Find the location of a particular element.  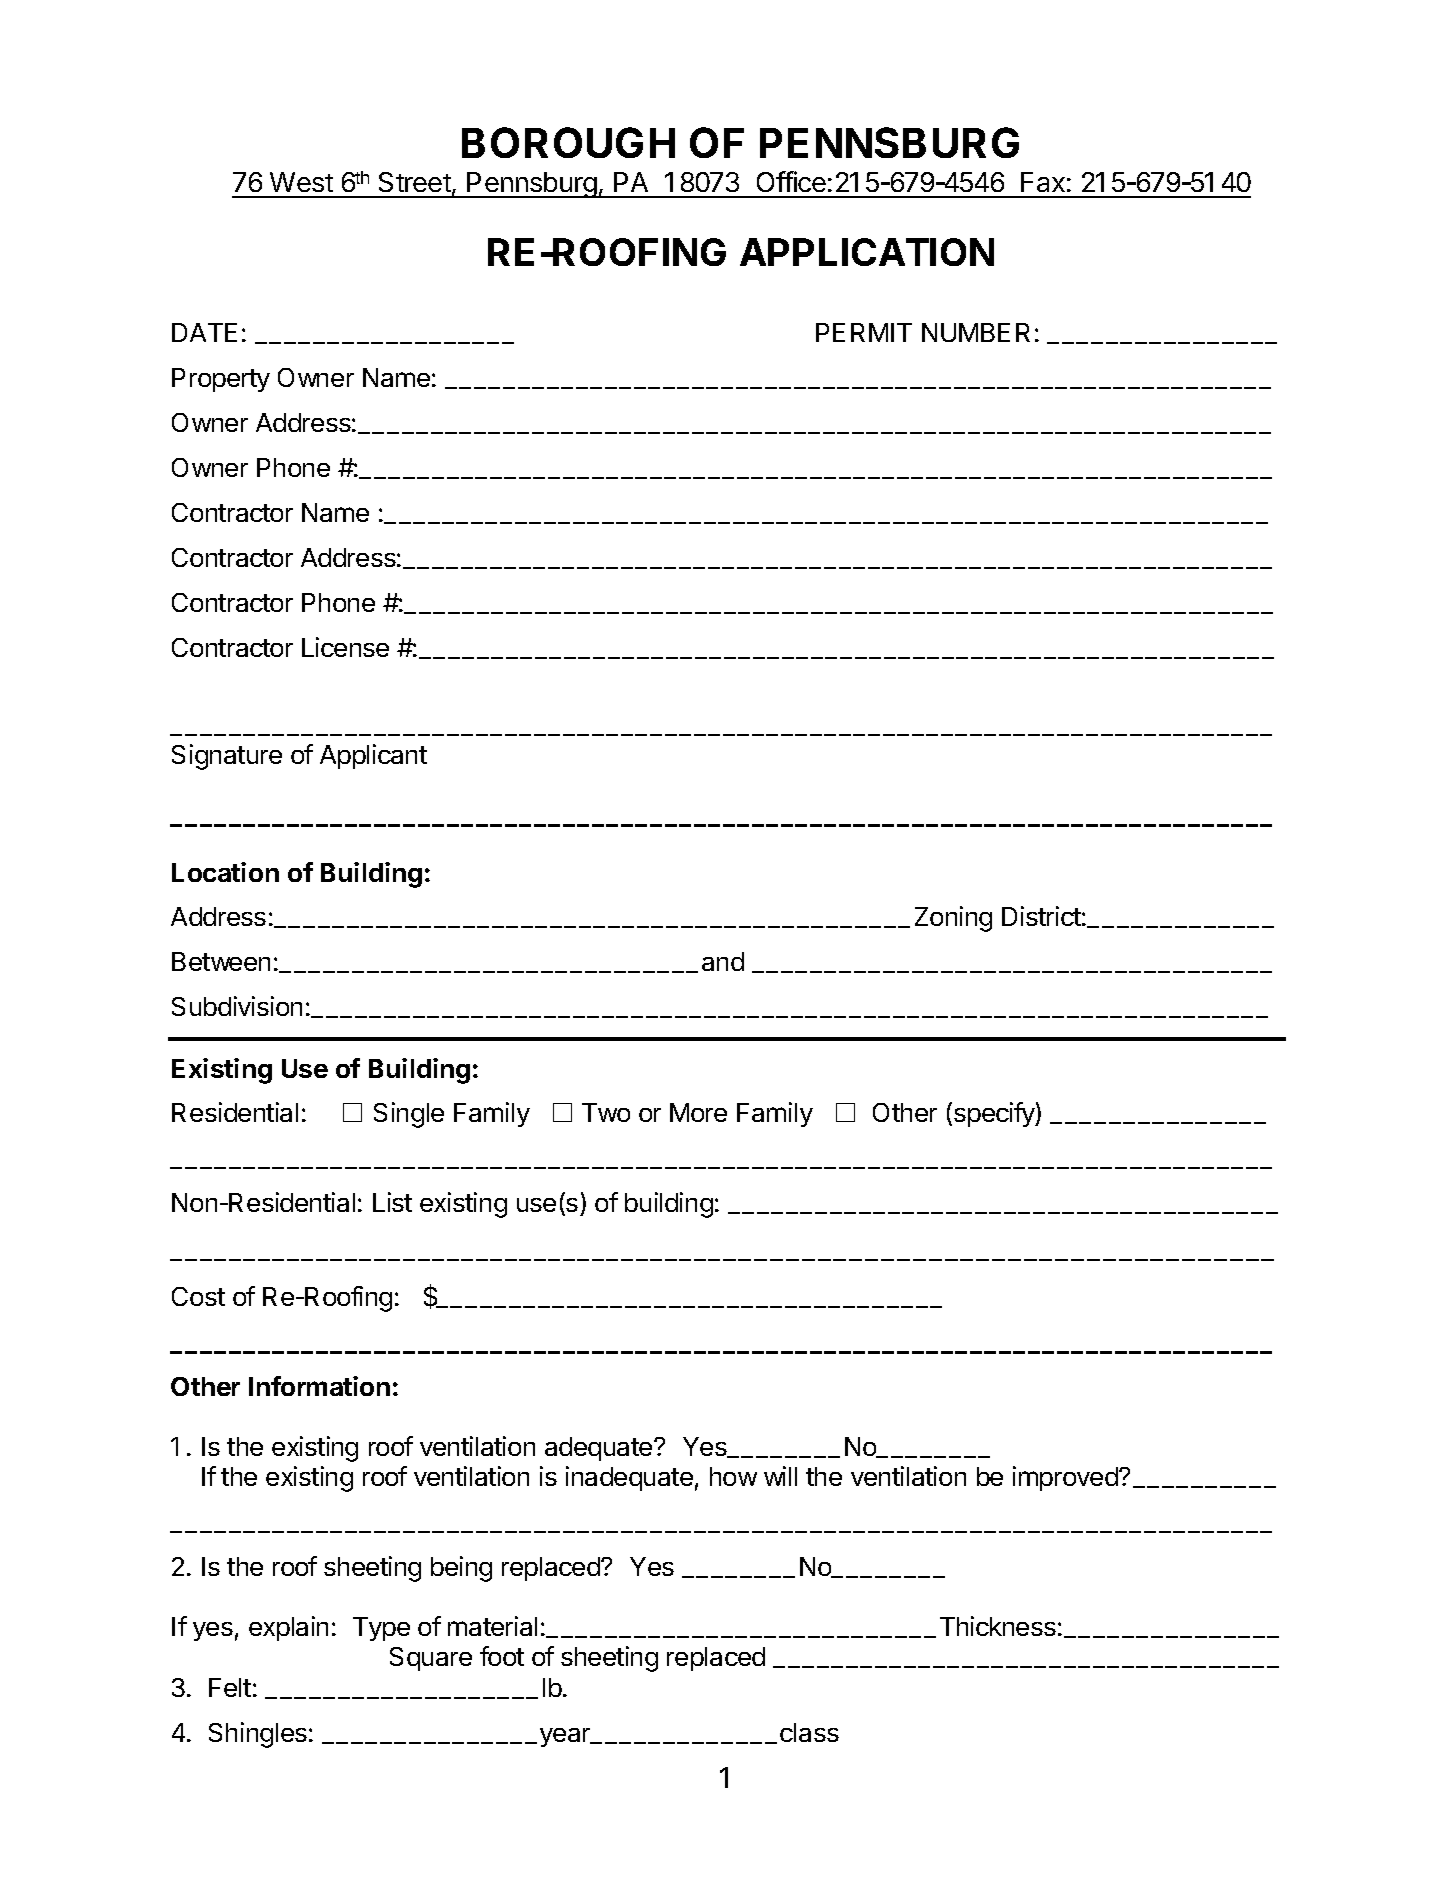

More is located at coordinates (698, 1112).
